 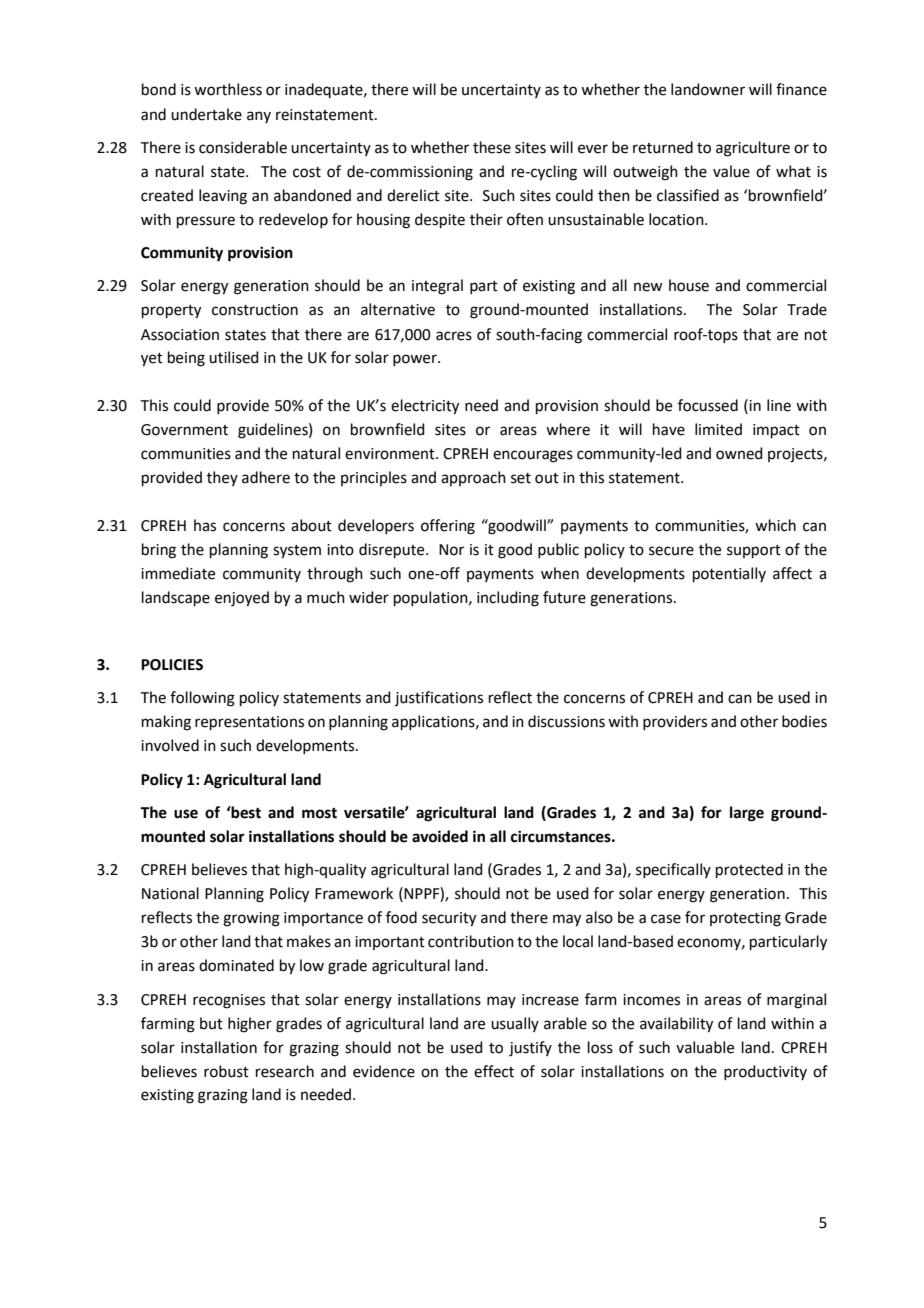 What do you see at coordinates (494, 1071) in the image?
I see `effect` at bounding box center [494, 1071].
